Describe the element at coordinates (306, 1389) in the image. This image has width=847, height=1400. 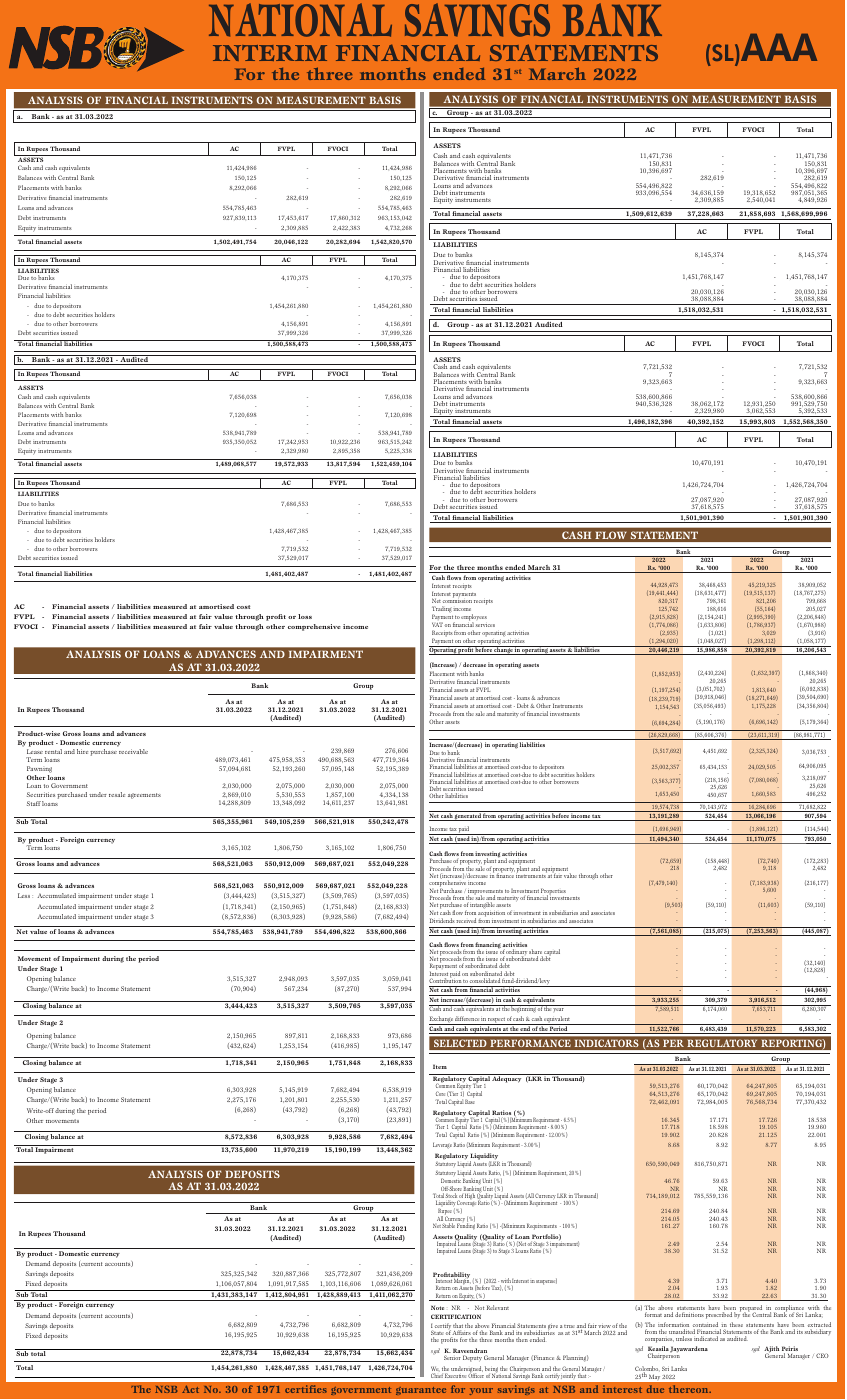
I see `certifies` at that location.
